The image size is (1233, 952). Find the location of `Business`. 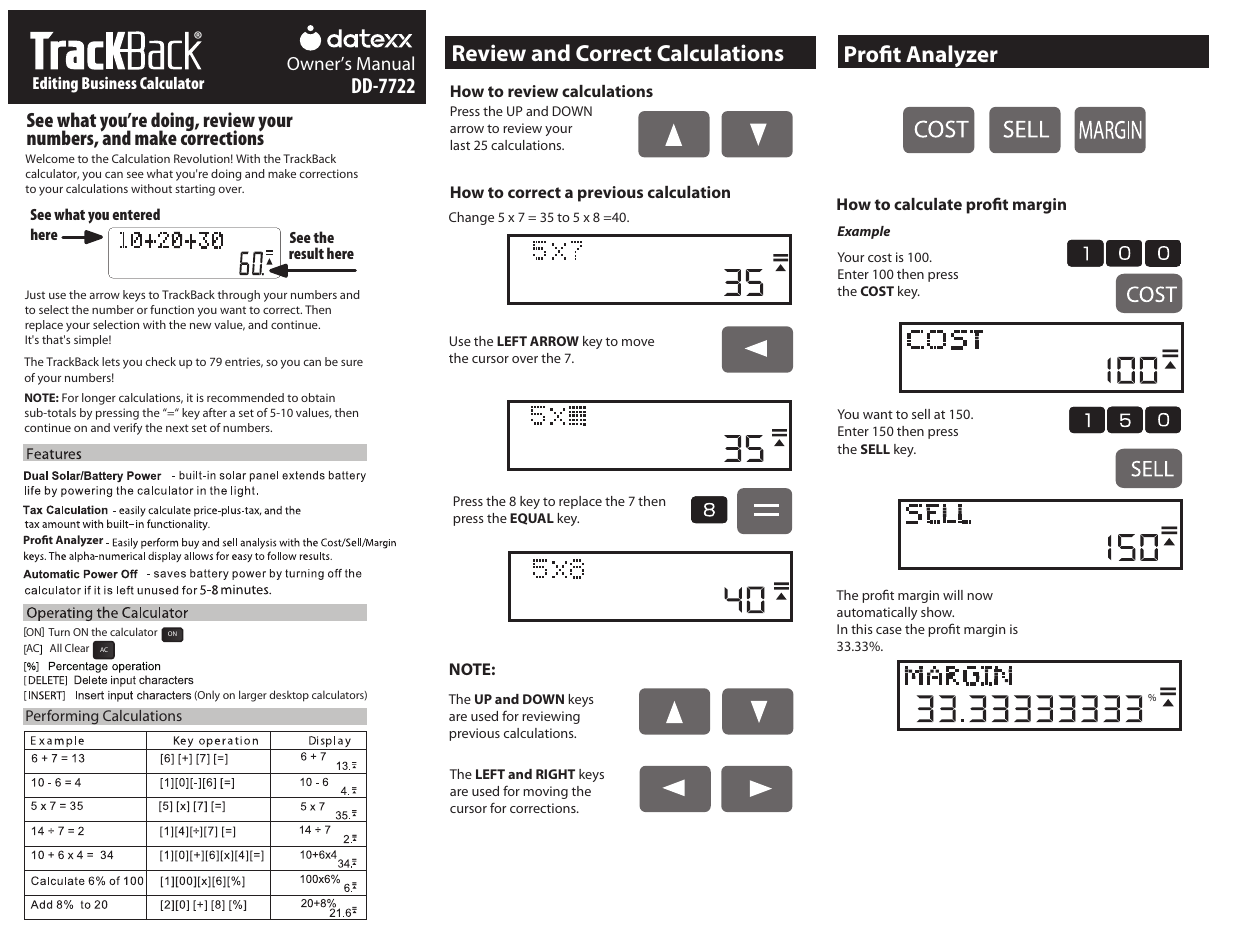

Business is located at coordinates (109, 83).
